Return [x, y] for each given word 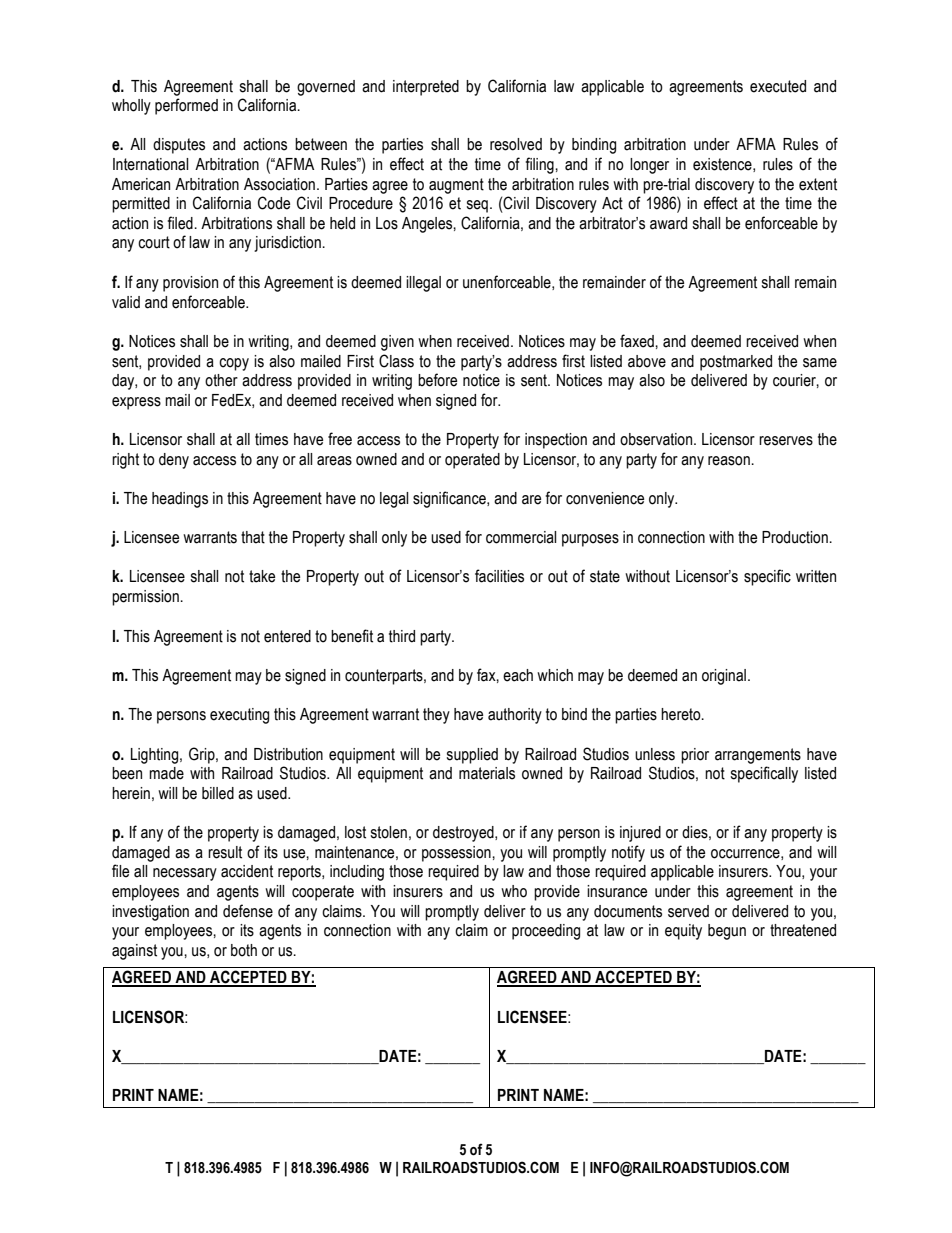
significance [450, 499]
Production [796, 537]
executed [778, 86]
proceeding [546, 932]
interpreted [426, 88]
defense [248, 911]
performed [186, 106]
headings [180, 500]
